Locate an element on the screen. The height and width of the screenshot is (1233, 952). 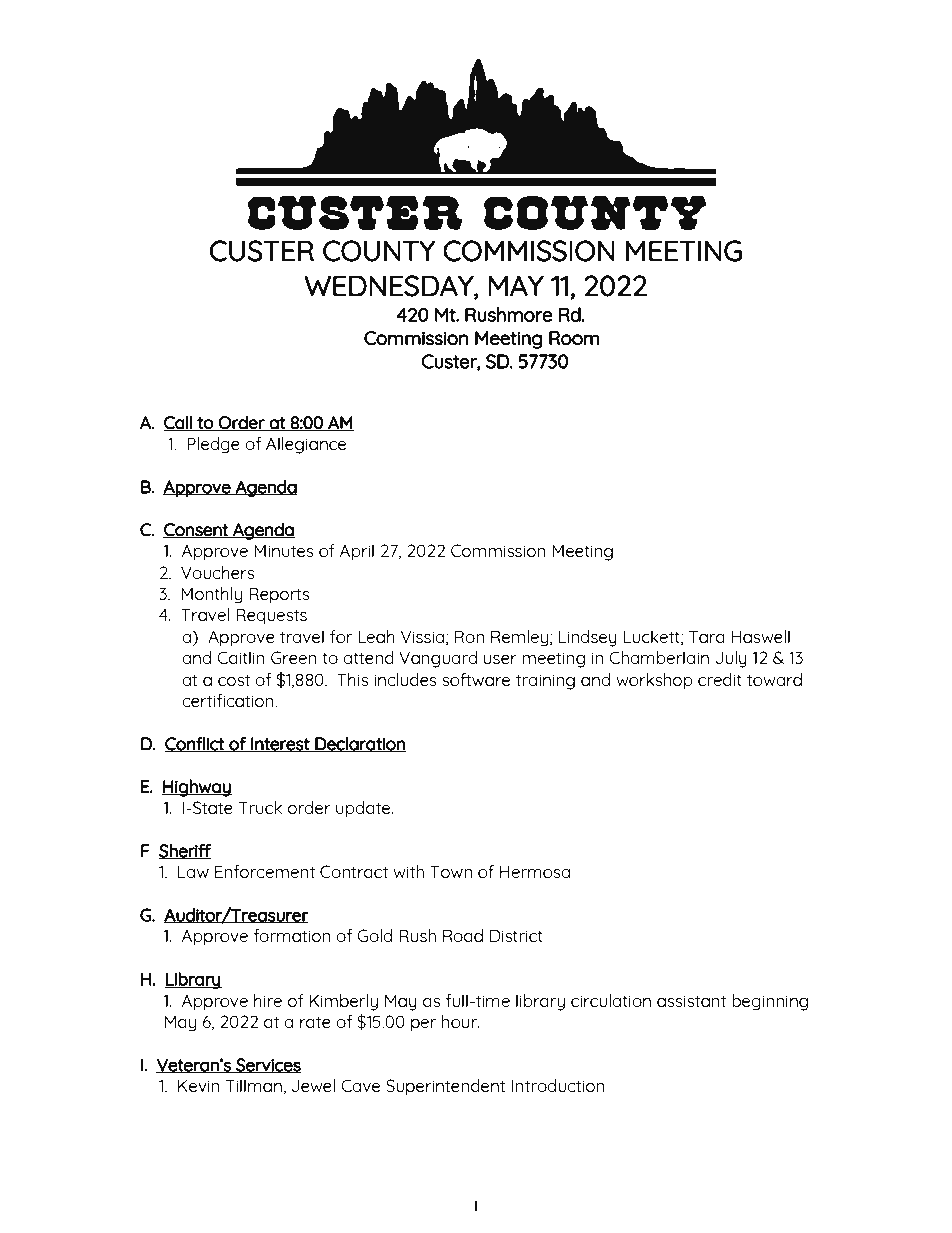
Allegiance is located at coordinates (306, 445).
